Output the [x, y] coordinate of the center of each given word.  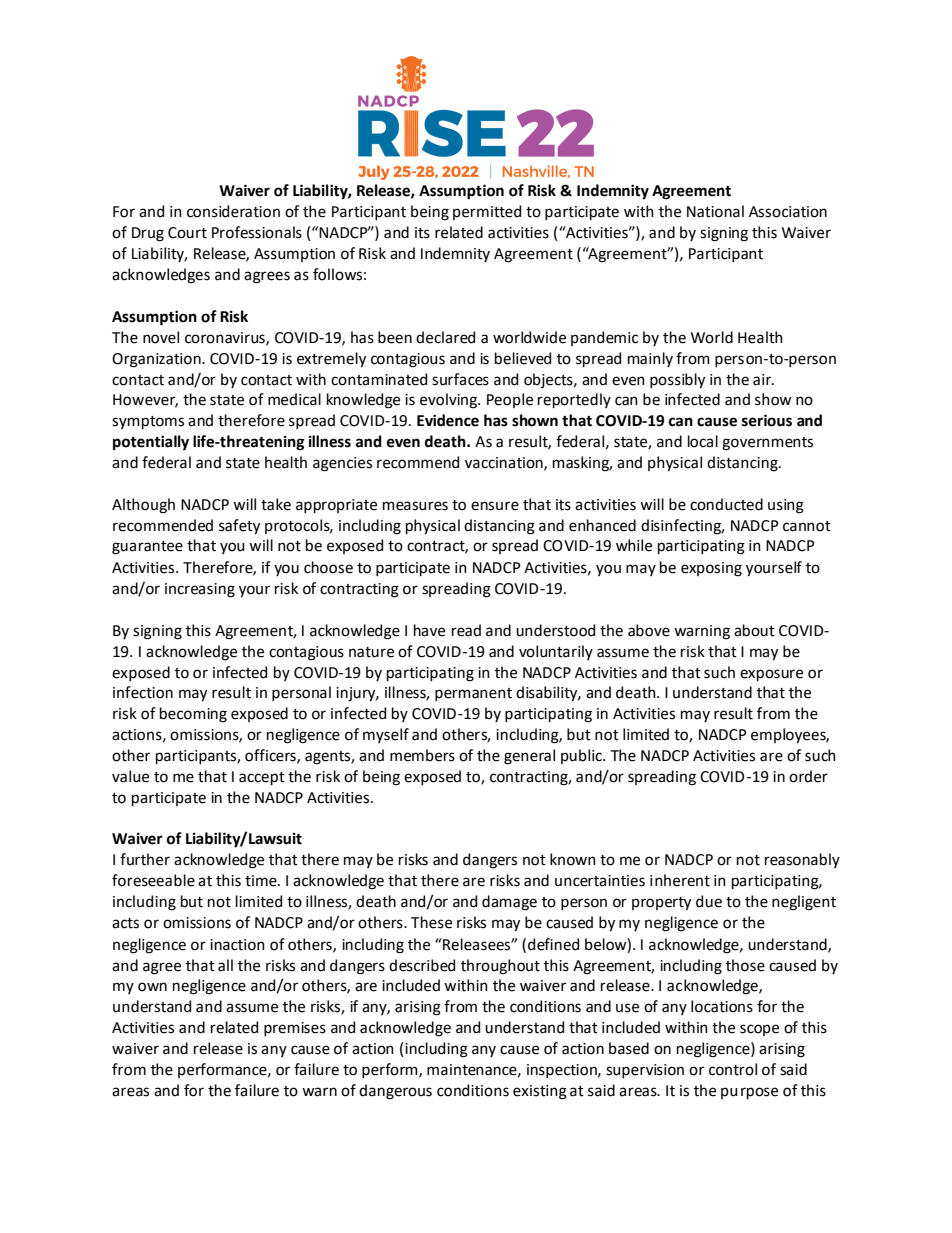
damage [509, 903]
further [145, 859]
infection [143, 692]
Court [187, 233]
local [703, 441]
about [754, 630]
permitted [487, 212]
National [715, 211]
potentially [151, 443]
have [429, 630]
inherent [680, 880]
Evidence [448, 420]
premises [295, 1029]
